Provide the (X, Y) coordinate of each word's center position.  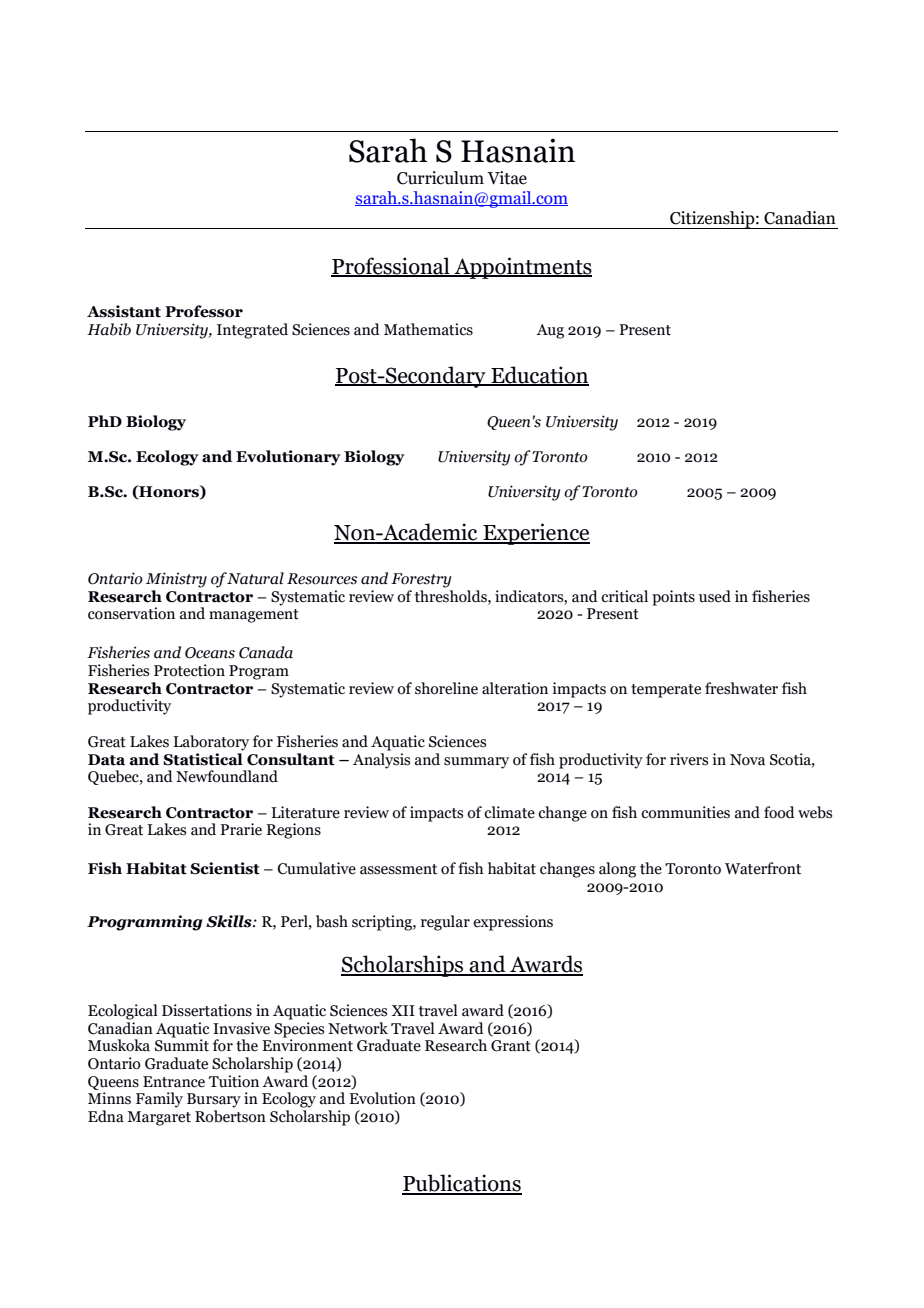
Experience (535, 534)
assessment (398, 869)
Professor (204, 311)
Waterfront (763, 868)
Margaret (159, 1118)
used (715, 596)
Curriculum (440, 178)
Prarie (241, 829)
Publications (462, 1184)
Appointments (522, 268)
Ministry (176, 580)
